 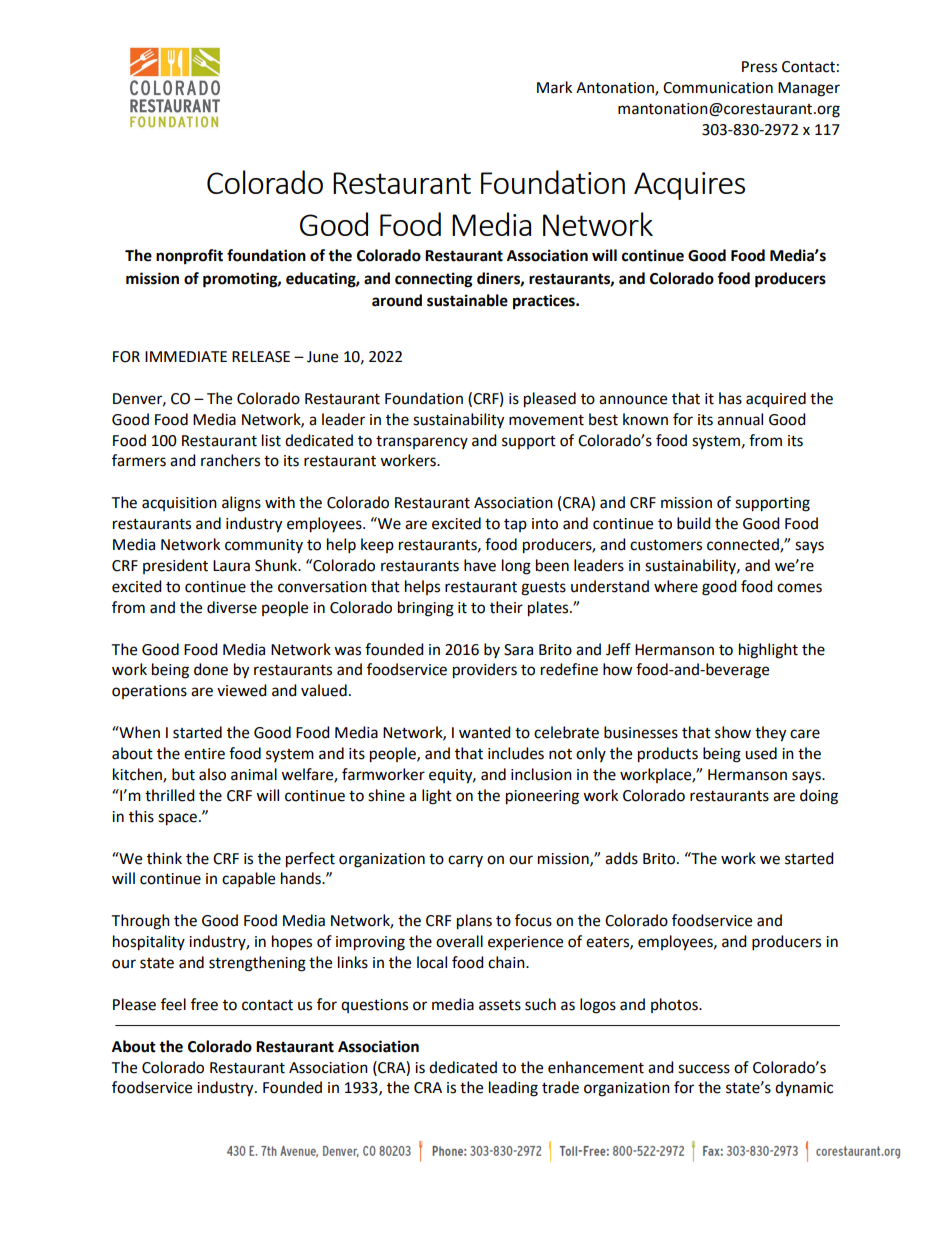 What do you see at coordinates (189, 257) in the image?
I see `nonprofit` at bounding box center [189, 257].
